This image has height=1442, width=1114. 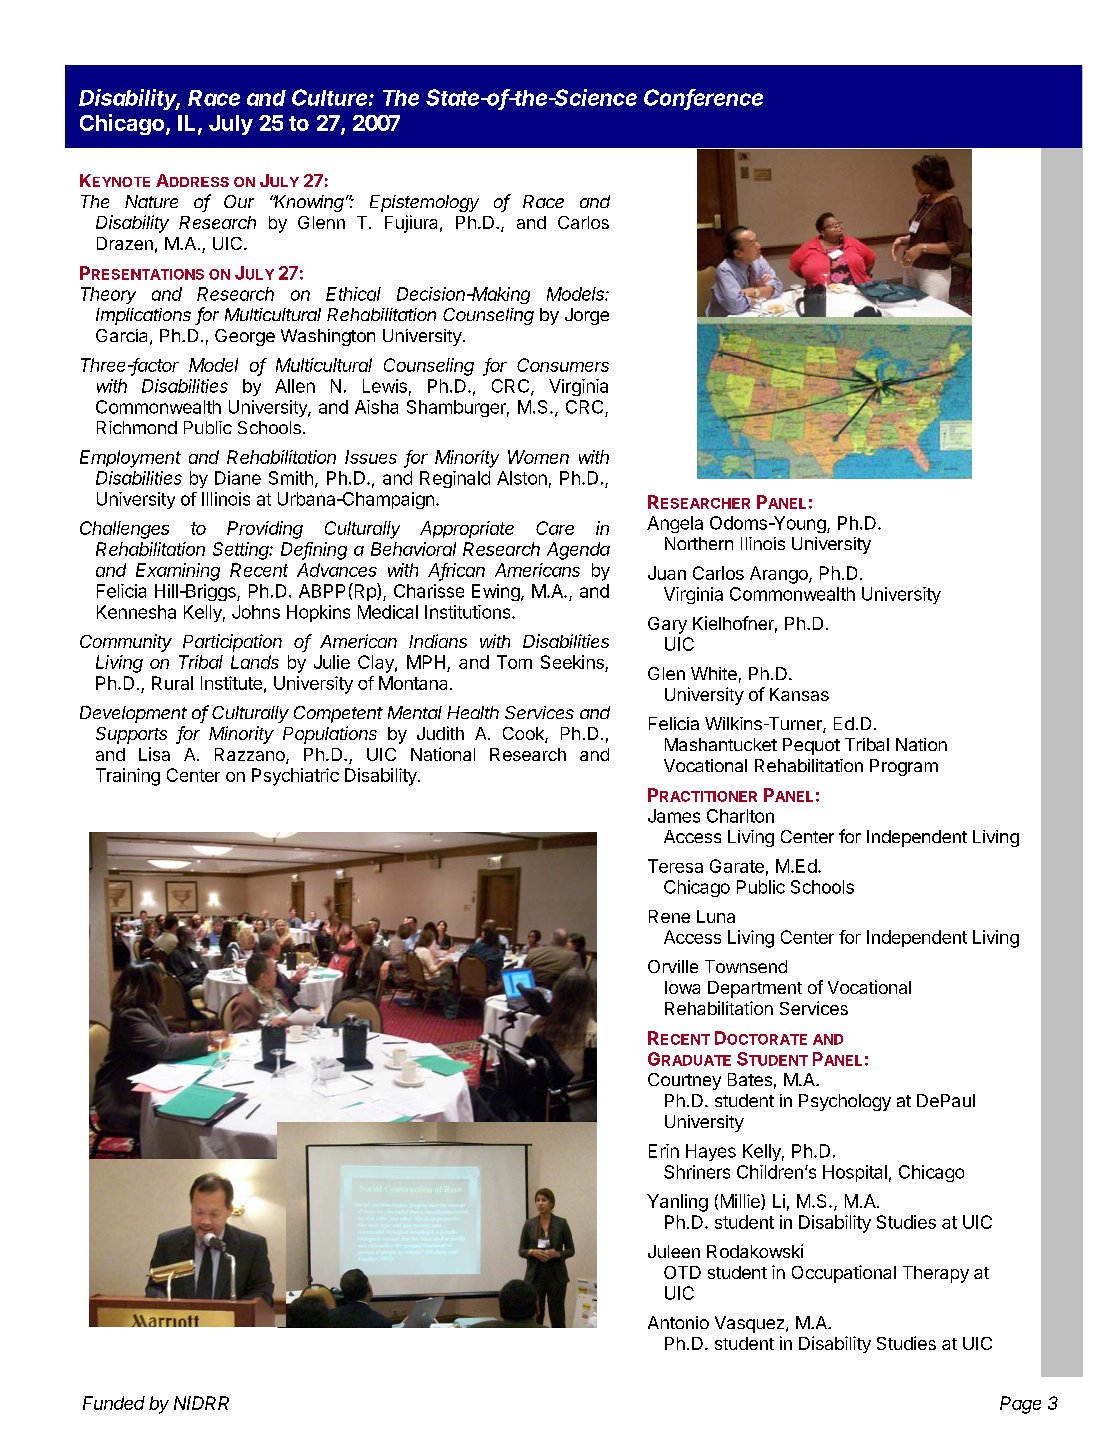 What do you see at coordinates (114, 1403) in the image?
I see `Funded` at bounding box center [114, 1403].
